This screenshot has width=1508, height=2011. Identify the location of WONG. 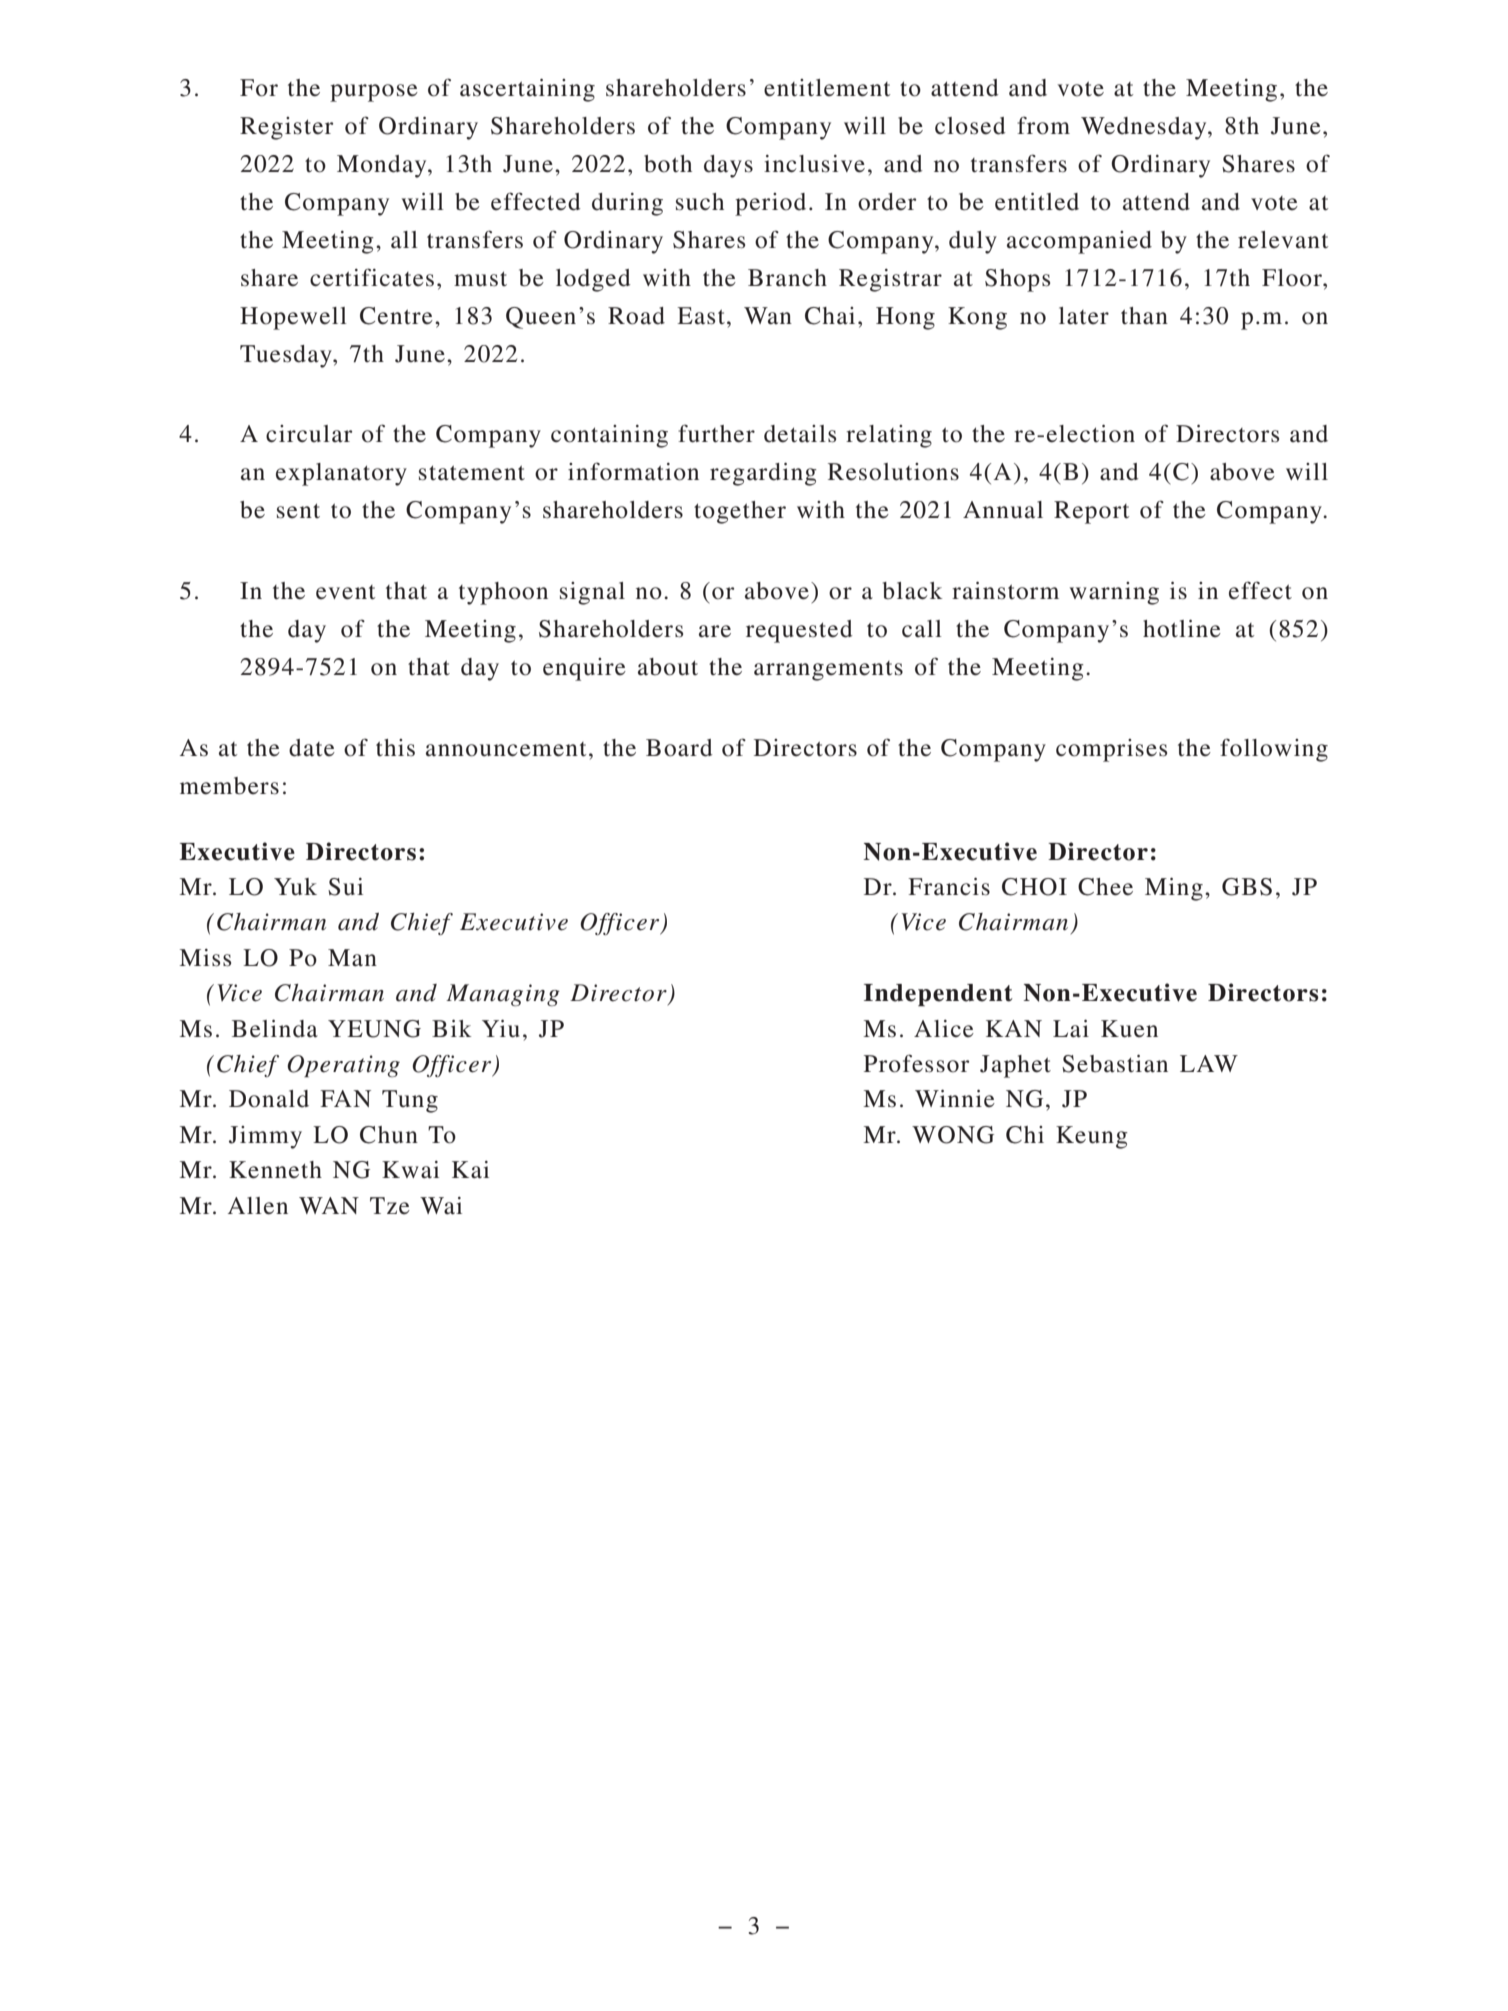
(953, 1135).
